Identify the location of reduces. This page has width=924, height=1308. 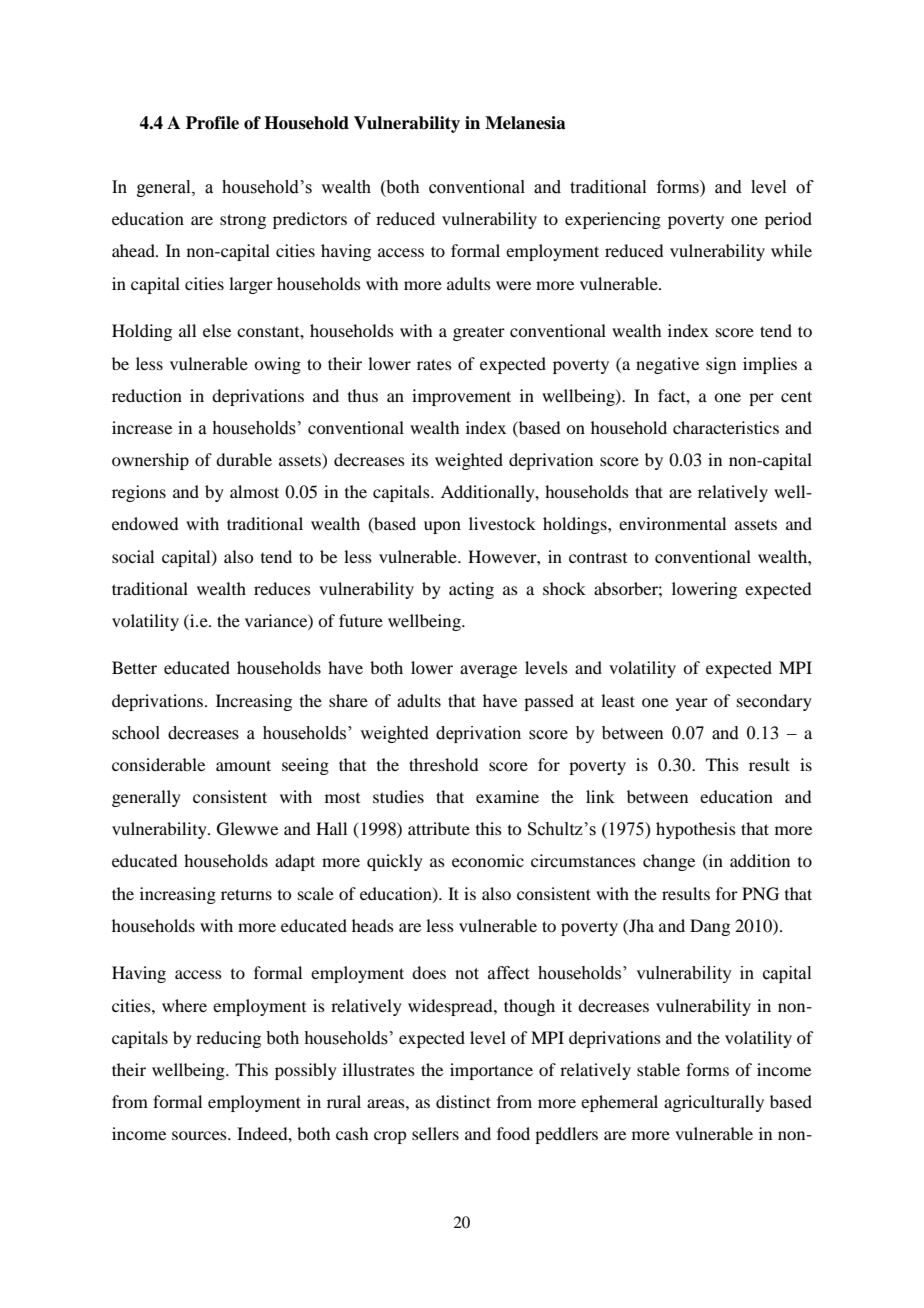
(282, 588).
